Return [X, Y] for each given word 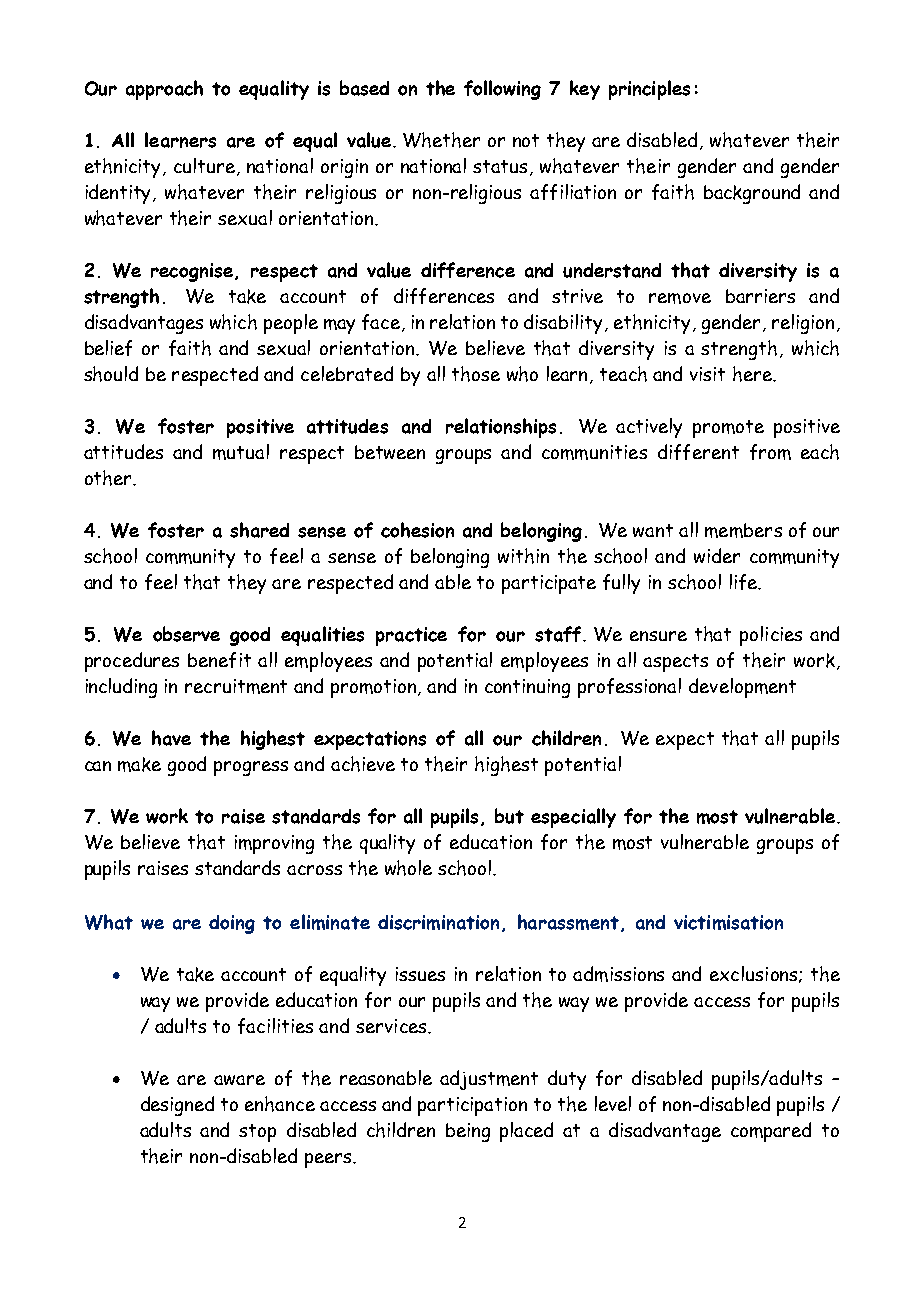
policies [771, 636]
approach [164, 90]
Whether [441, 140]
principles [649, 90]
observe [186, 634]
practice [411, 636]
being [468, 1132]
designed [177, 1106]
